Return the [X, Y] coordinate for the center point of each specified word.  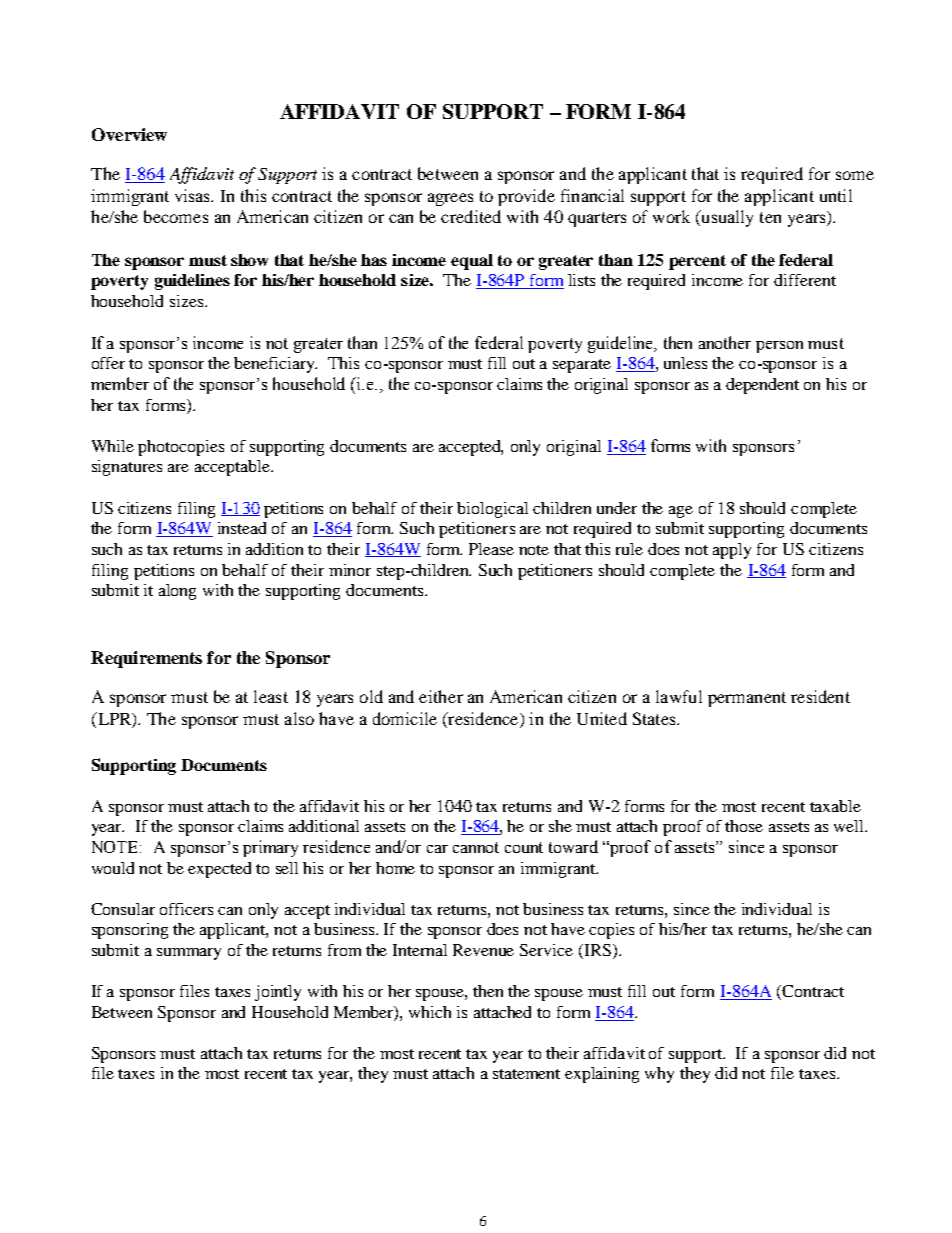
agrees [450, 199]
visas [194, 195]
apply [732, 551]
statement [526, 1074]
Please [491, 549]
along [177, 592]
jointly [278, 993]
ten [770, 217]
